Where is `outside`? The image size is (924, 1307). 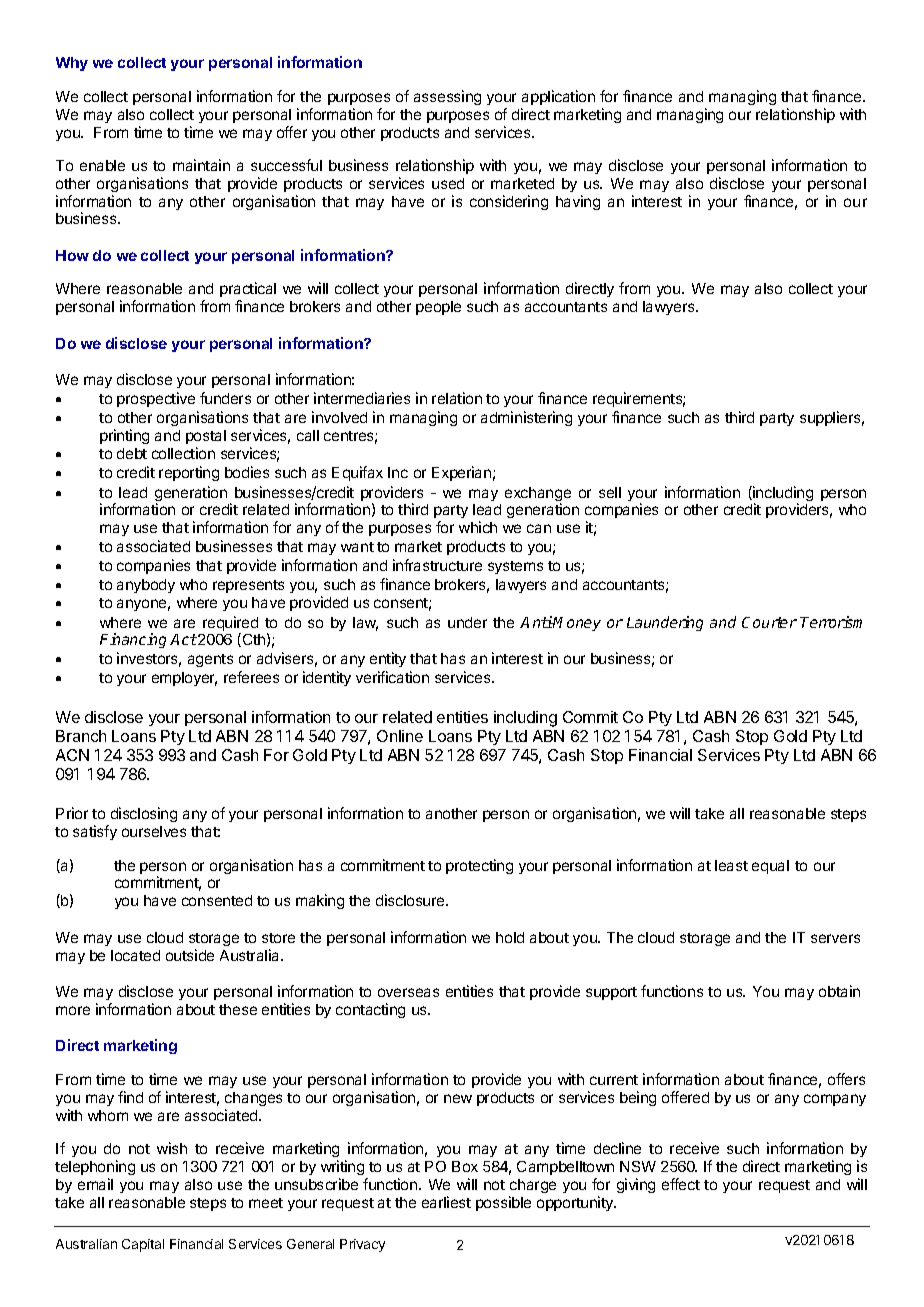 outside is located at coordinates (190, 955).
